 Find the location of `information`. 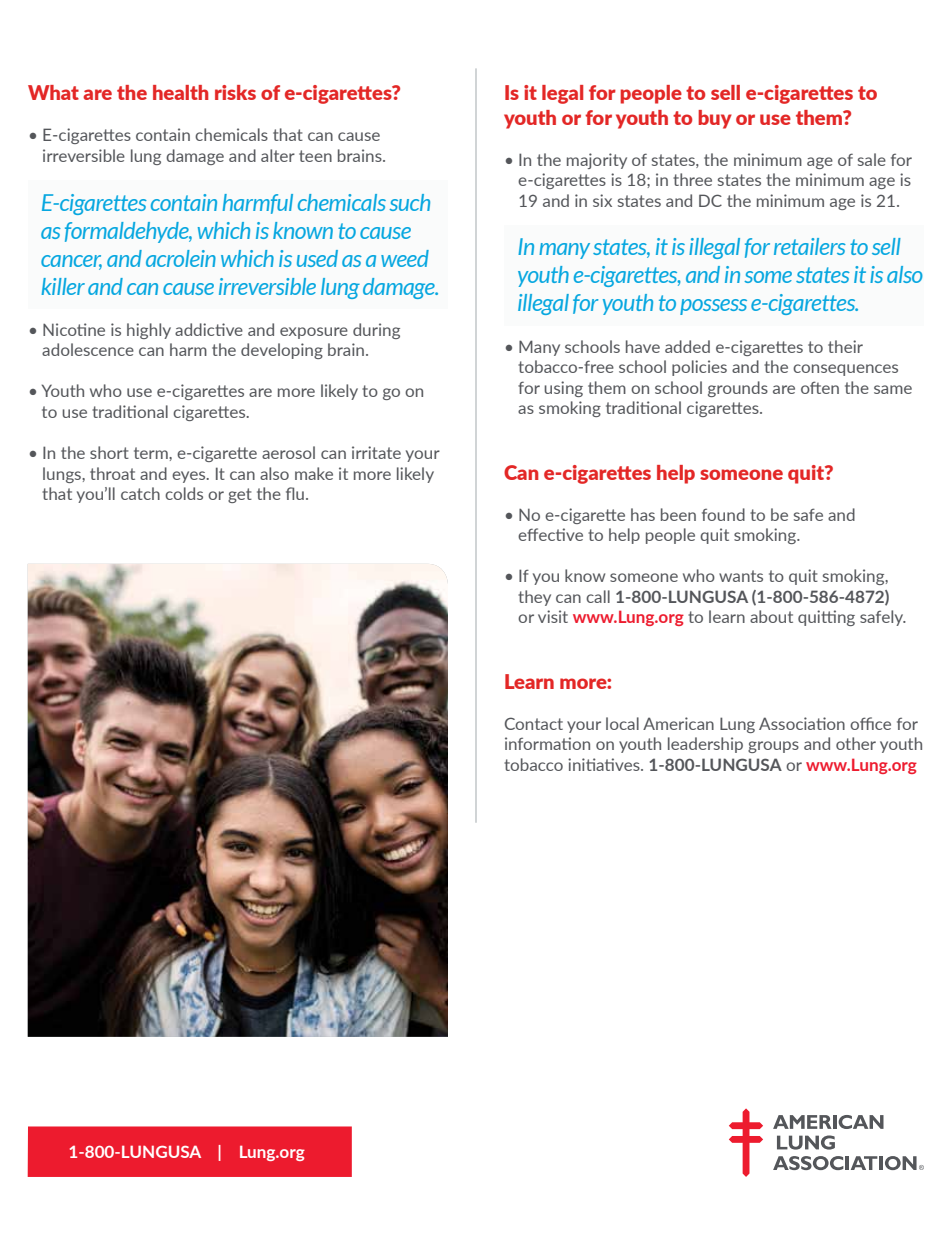

information is located at coordinates (547, 743).
